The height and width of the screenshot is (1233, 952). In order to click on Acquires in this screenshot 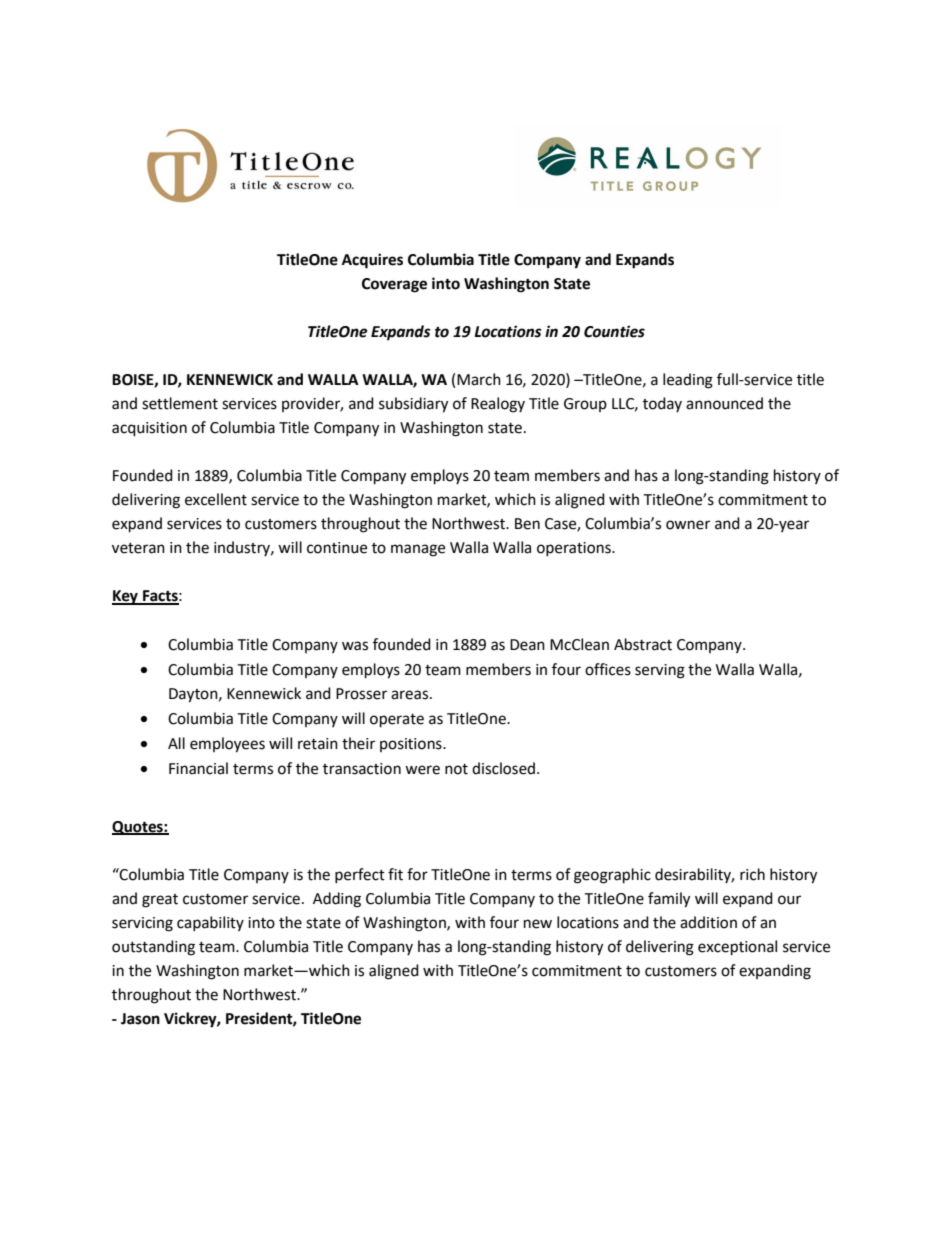, I will do `click(372, 261)`.
